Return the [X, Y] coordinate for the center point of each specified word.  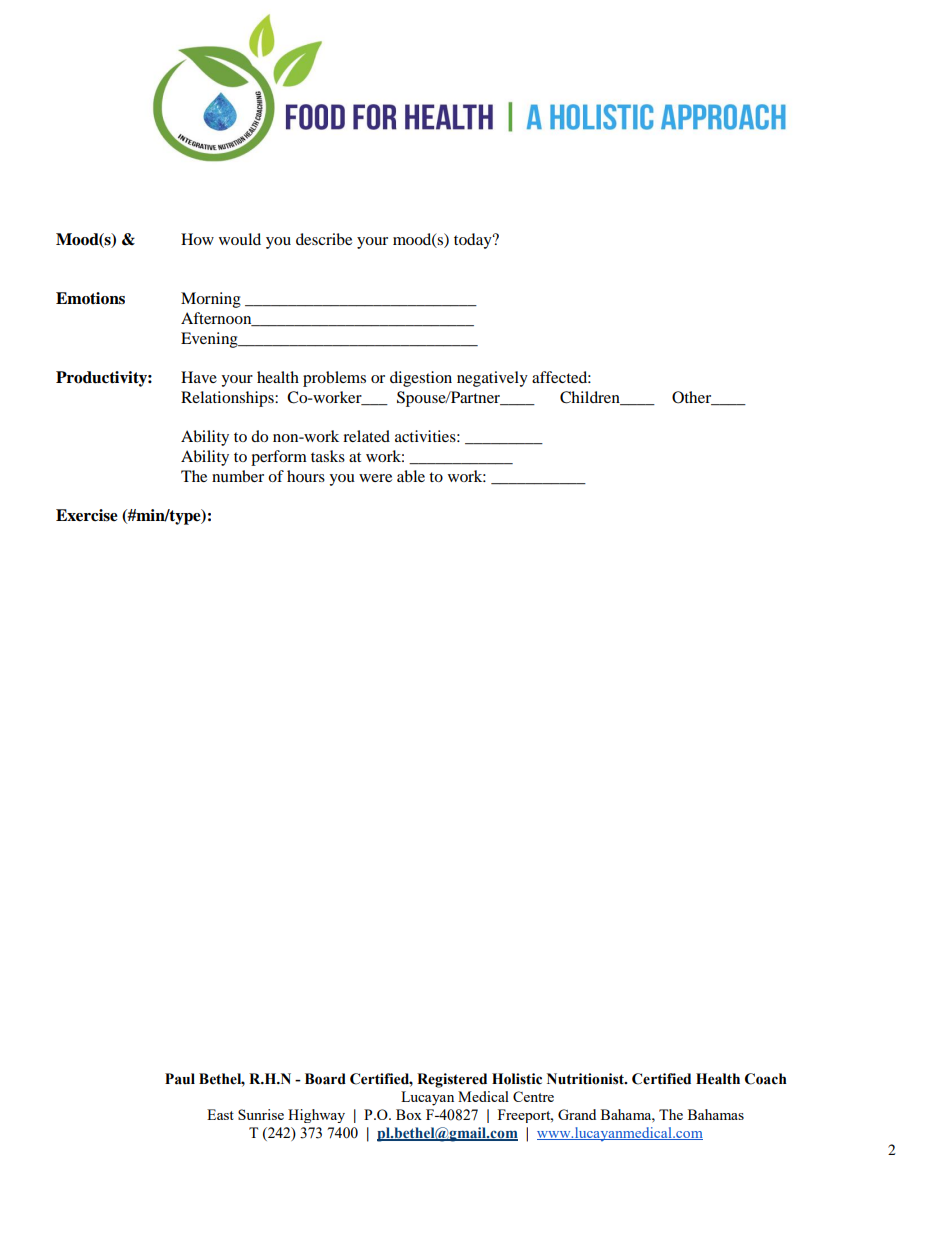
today [474, 241]
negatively [492, 379]
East [220, 1114]
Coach [766, 1079]
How [197, 239]
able [411, 476]
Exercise [87, 515]
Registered [452, 1080]
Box [409, 1114]
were [375, 478]
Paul [180, 1079]
